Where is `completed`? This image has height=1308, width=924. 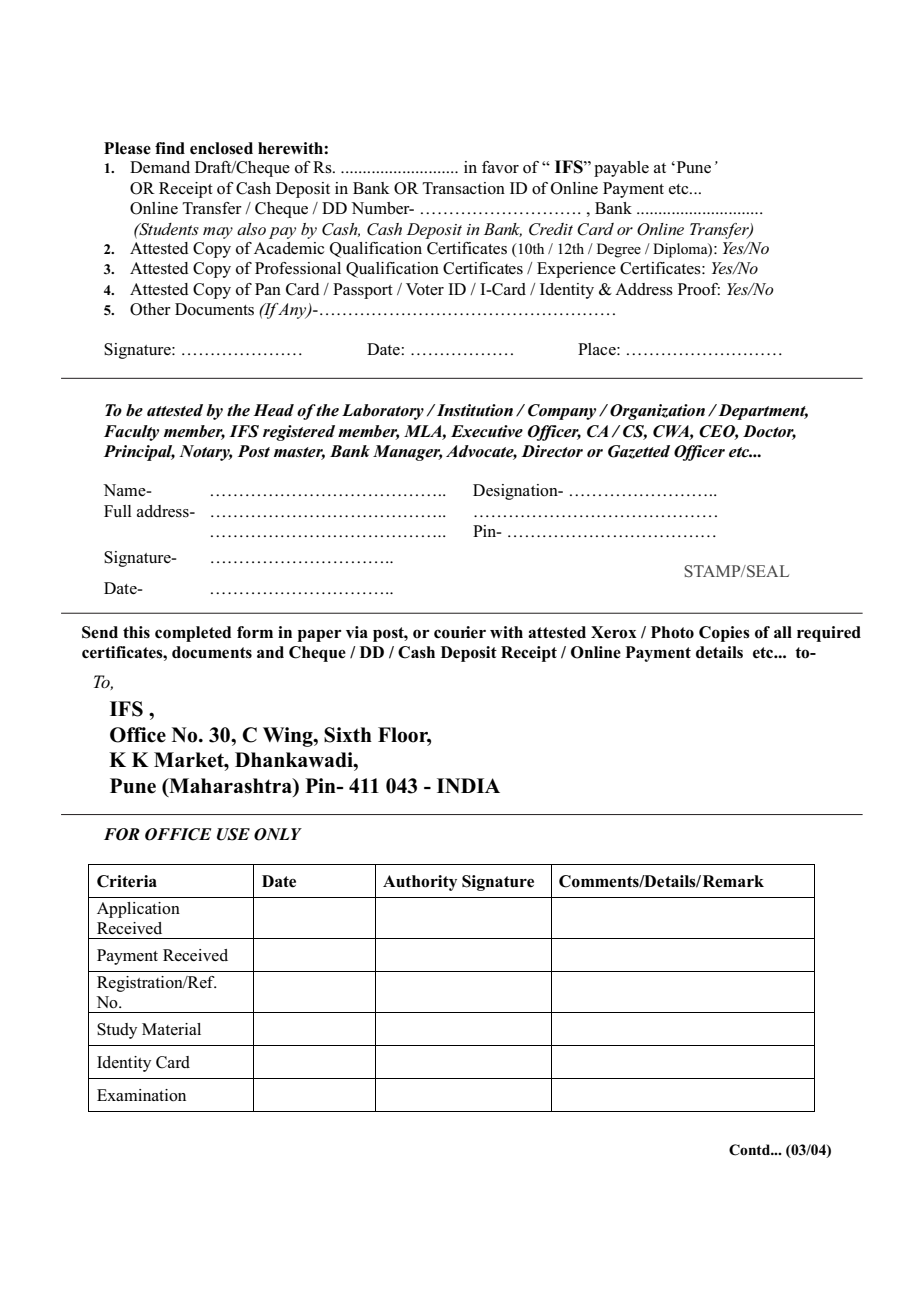 completed is located at coordinates (193, 634).
